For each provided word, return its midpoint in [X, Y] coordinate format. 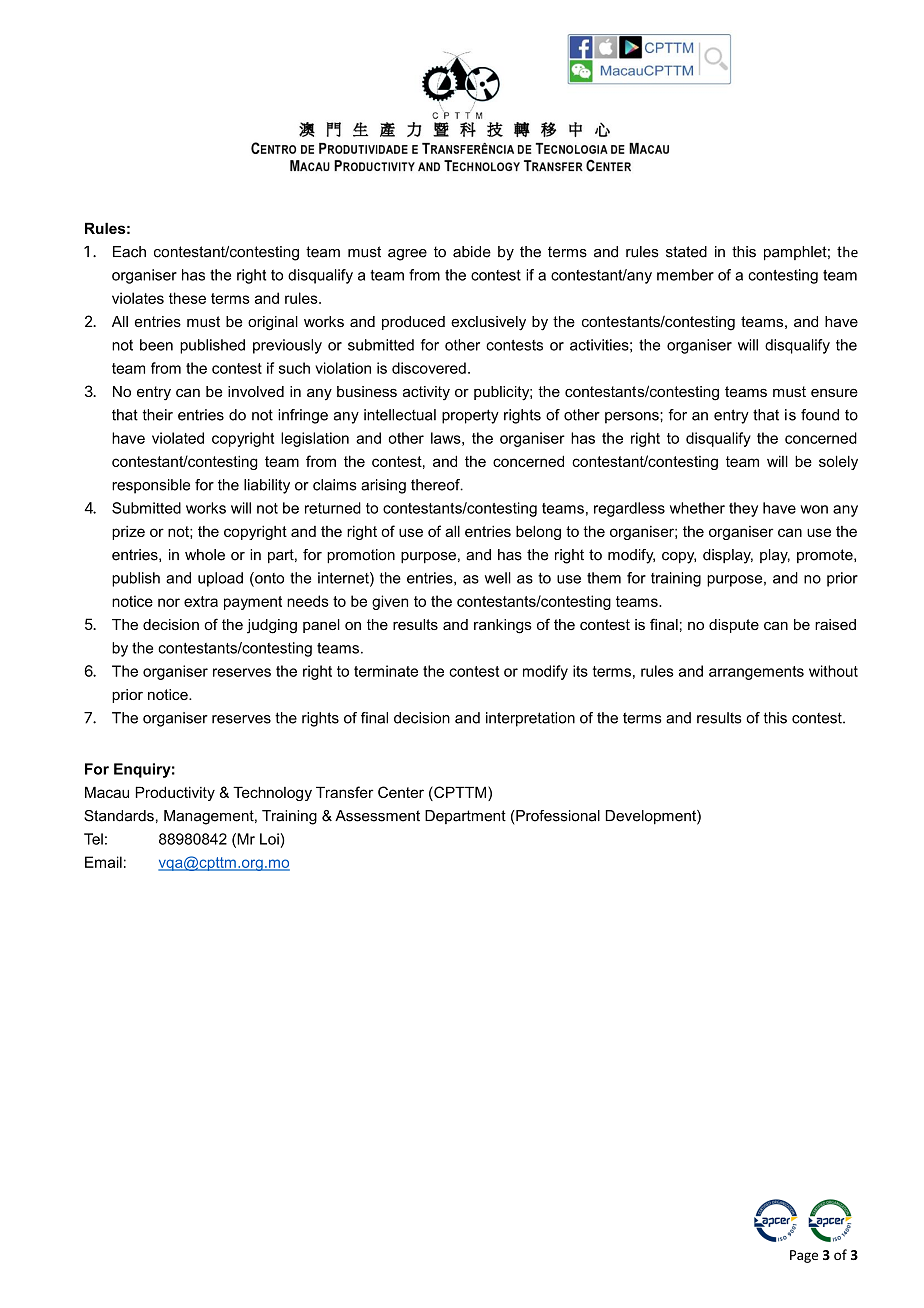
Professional [557, 816]
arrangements [756, 673]
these [187, 298]
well [498, 578]
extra [201, 601]
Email [103, 862]
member [685, 275]
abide [472, 252]
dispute [734, 626]
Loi [269, 839]
